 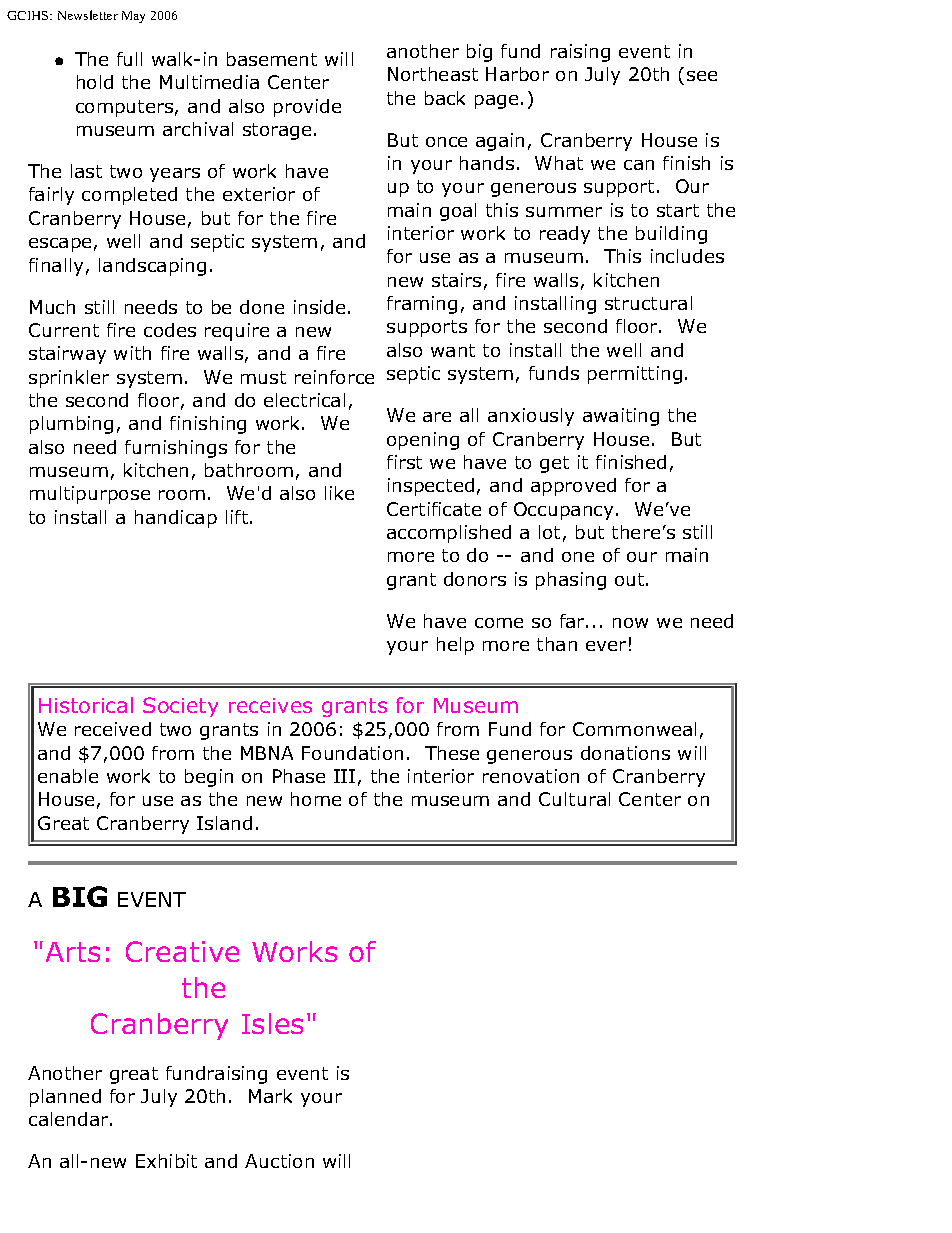 I want to click on see, so click(x=702, y=76).
